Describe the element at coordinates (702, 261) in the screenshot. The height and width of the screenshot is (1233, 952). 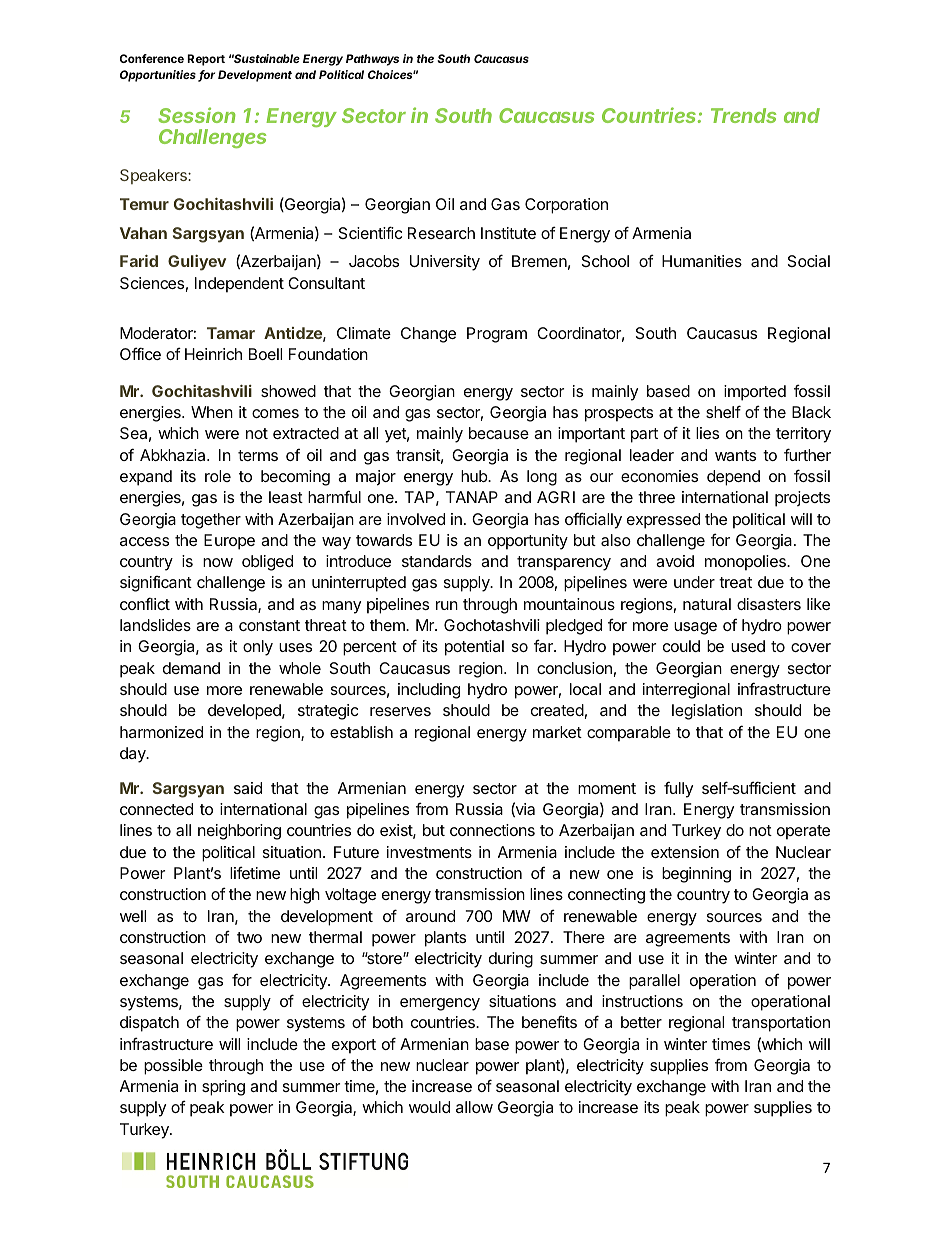
I see `Humanities` at that location.
